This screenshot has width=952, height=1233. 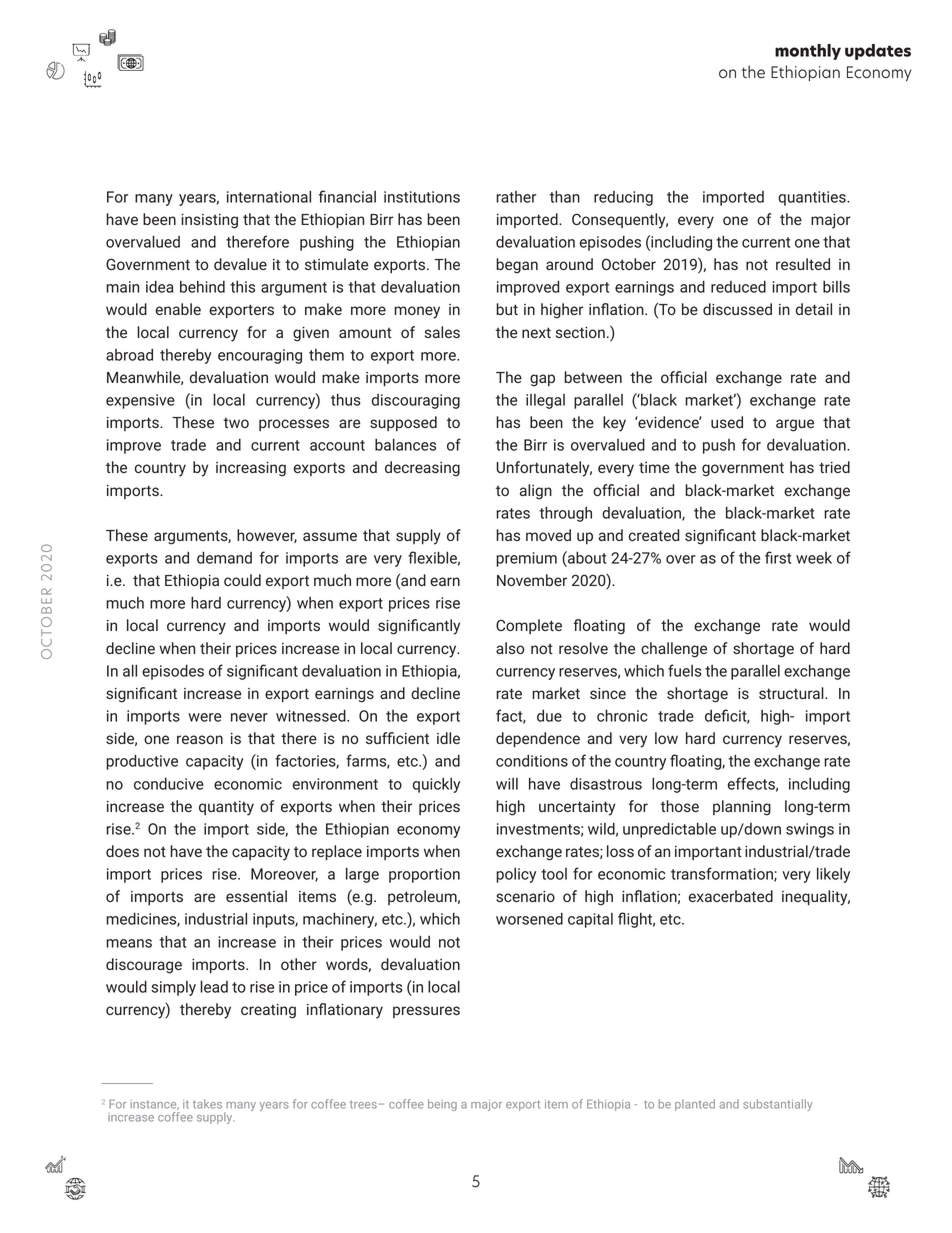 I want to click on rather, so click(x=516, y=197).
